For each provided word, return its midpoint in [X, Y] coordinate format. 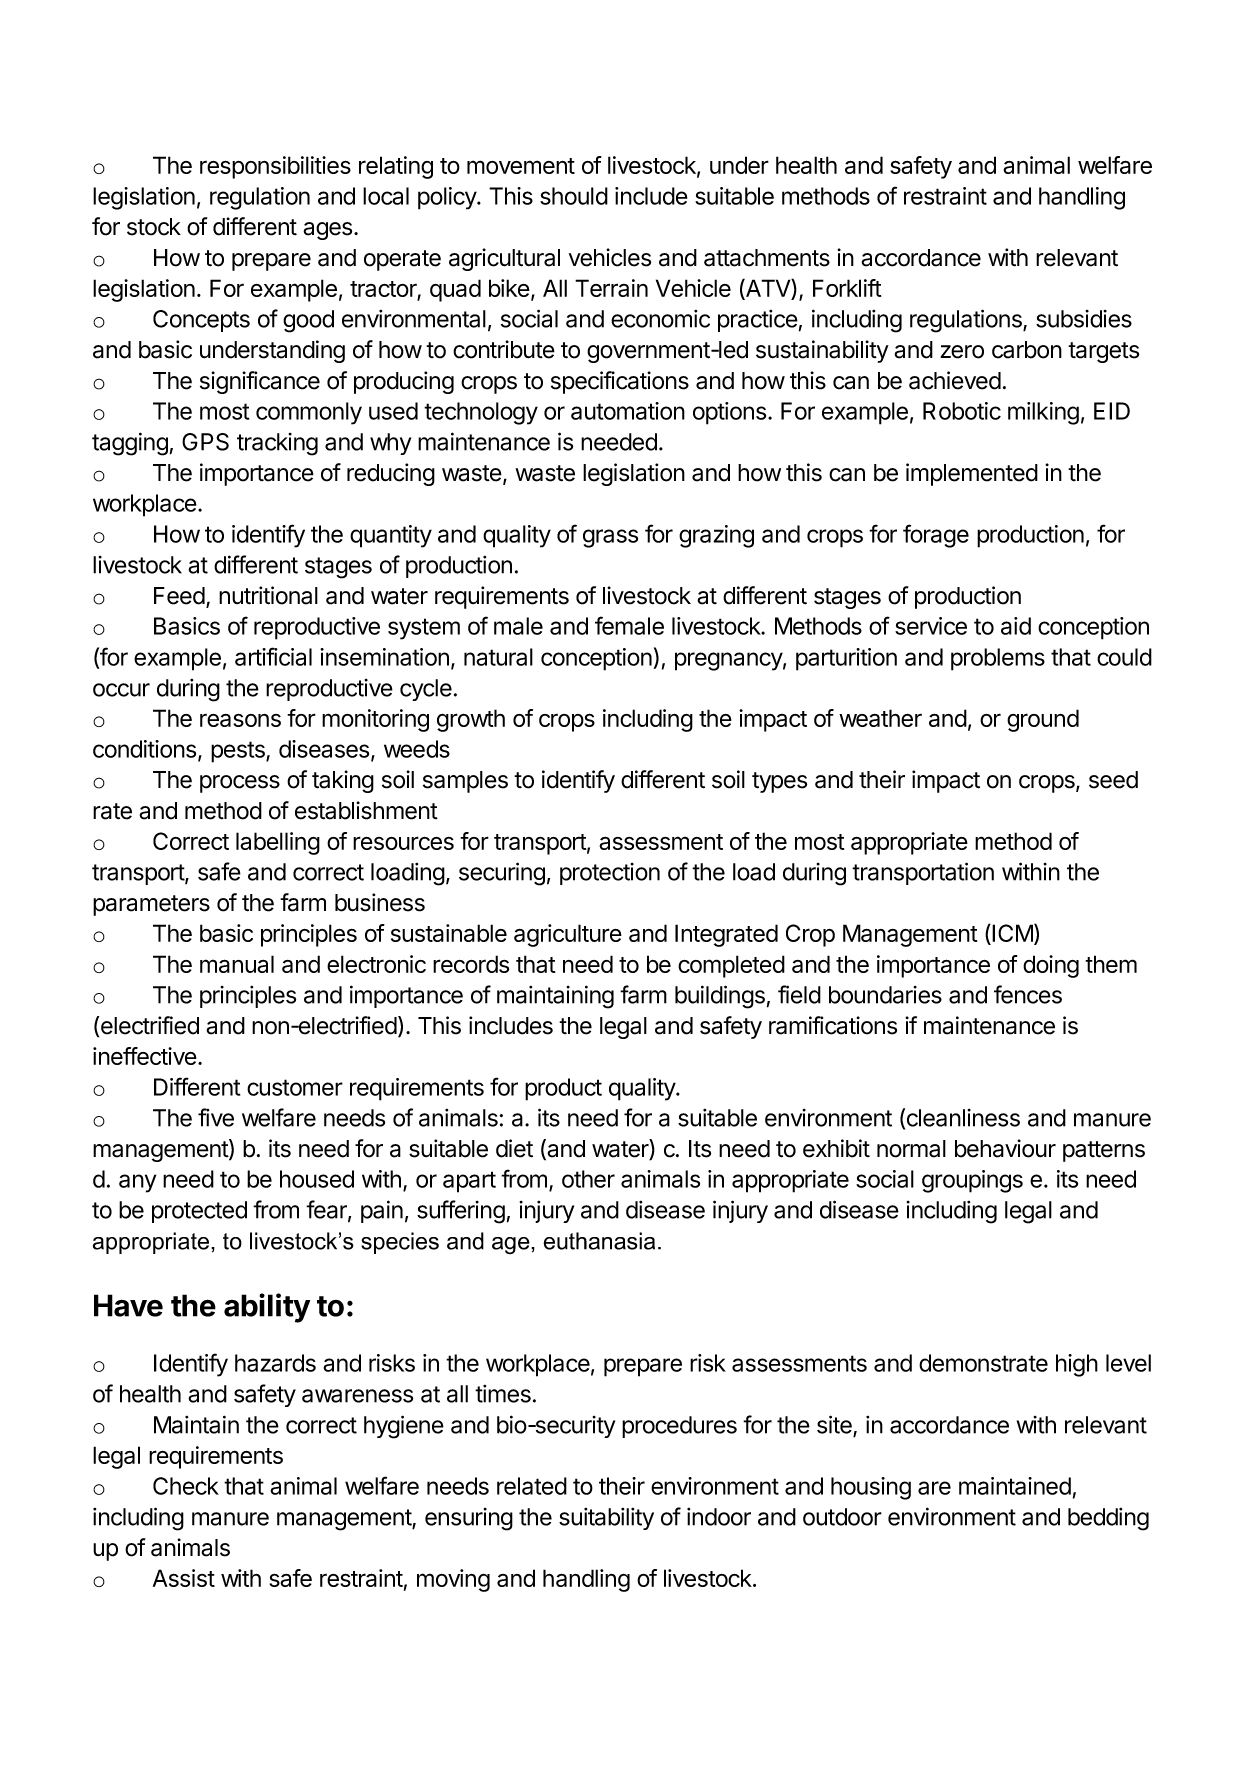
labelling [278, 843]
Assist [184, 1578]
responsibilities [275, 167]
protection [610, 874]
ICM [1012, 933]
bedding [1108, 1519]
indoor [719, 1517]
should [574, 196]
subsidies [1084, 319]
